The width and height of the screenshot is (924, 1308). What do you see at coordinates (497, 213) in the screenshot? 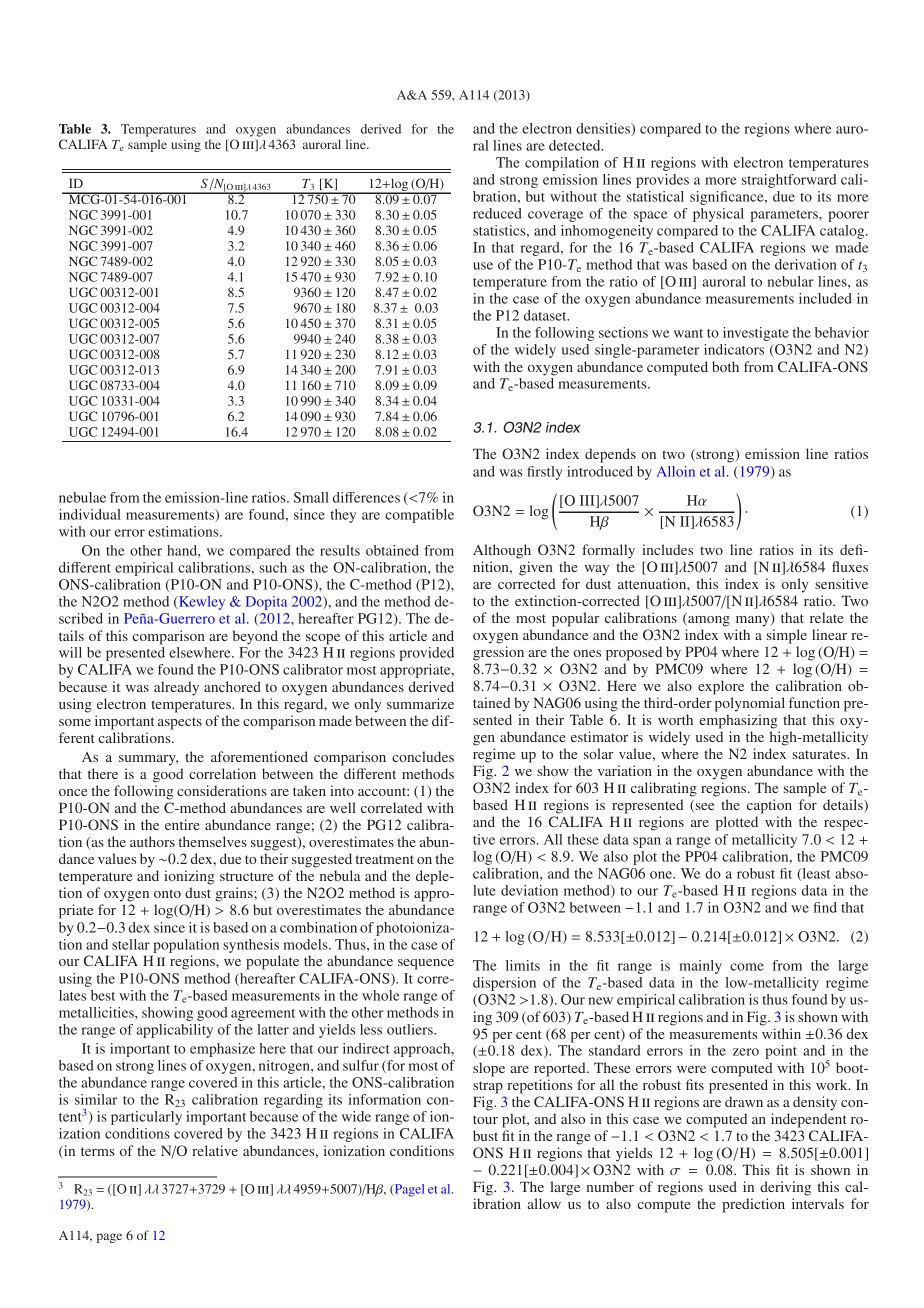
I see `reduced` at bounding box center [497, 213].
